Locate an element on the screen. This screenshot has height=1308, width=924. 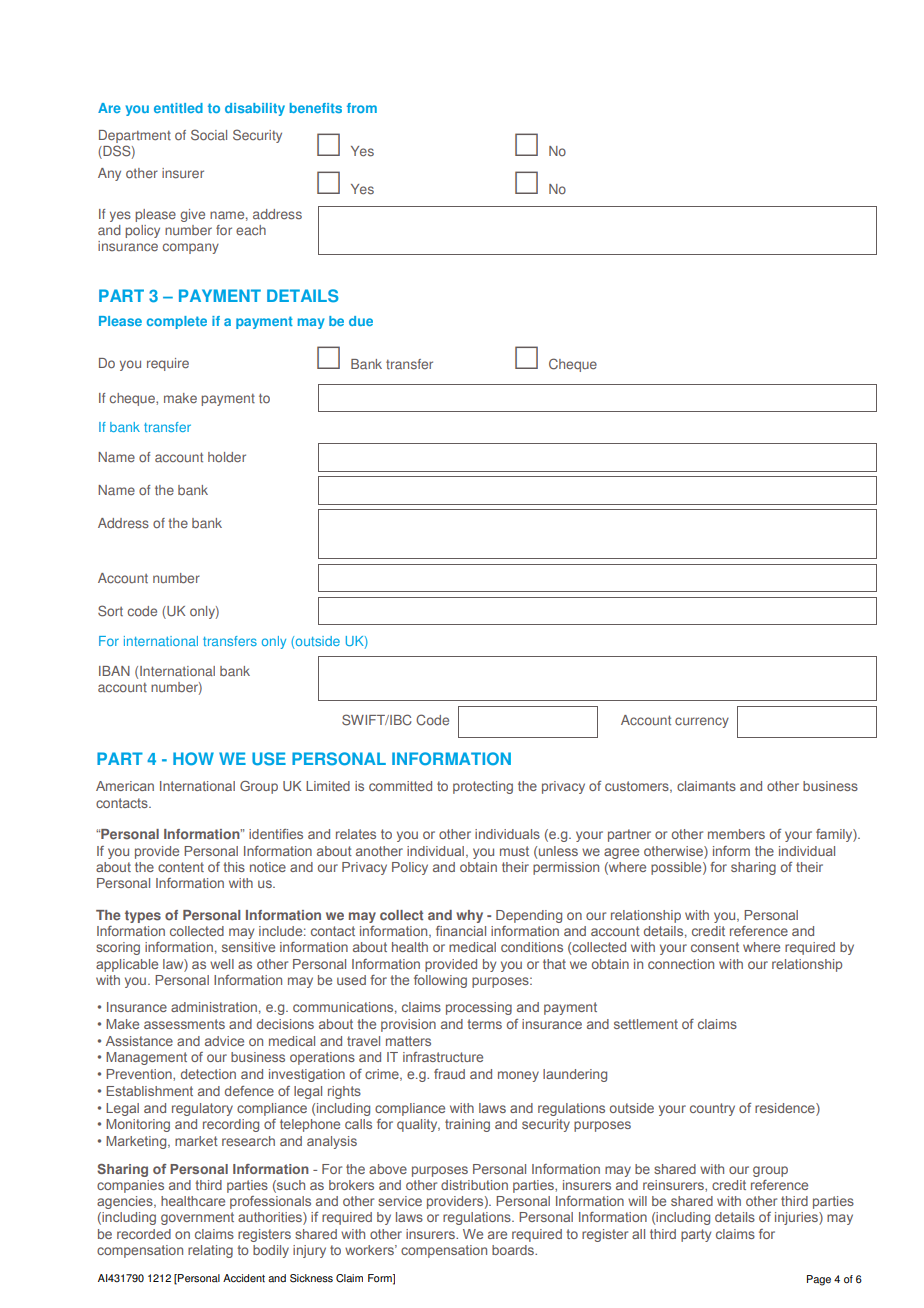
protecting is located at coordinates (483, 787).
